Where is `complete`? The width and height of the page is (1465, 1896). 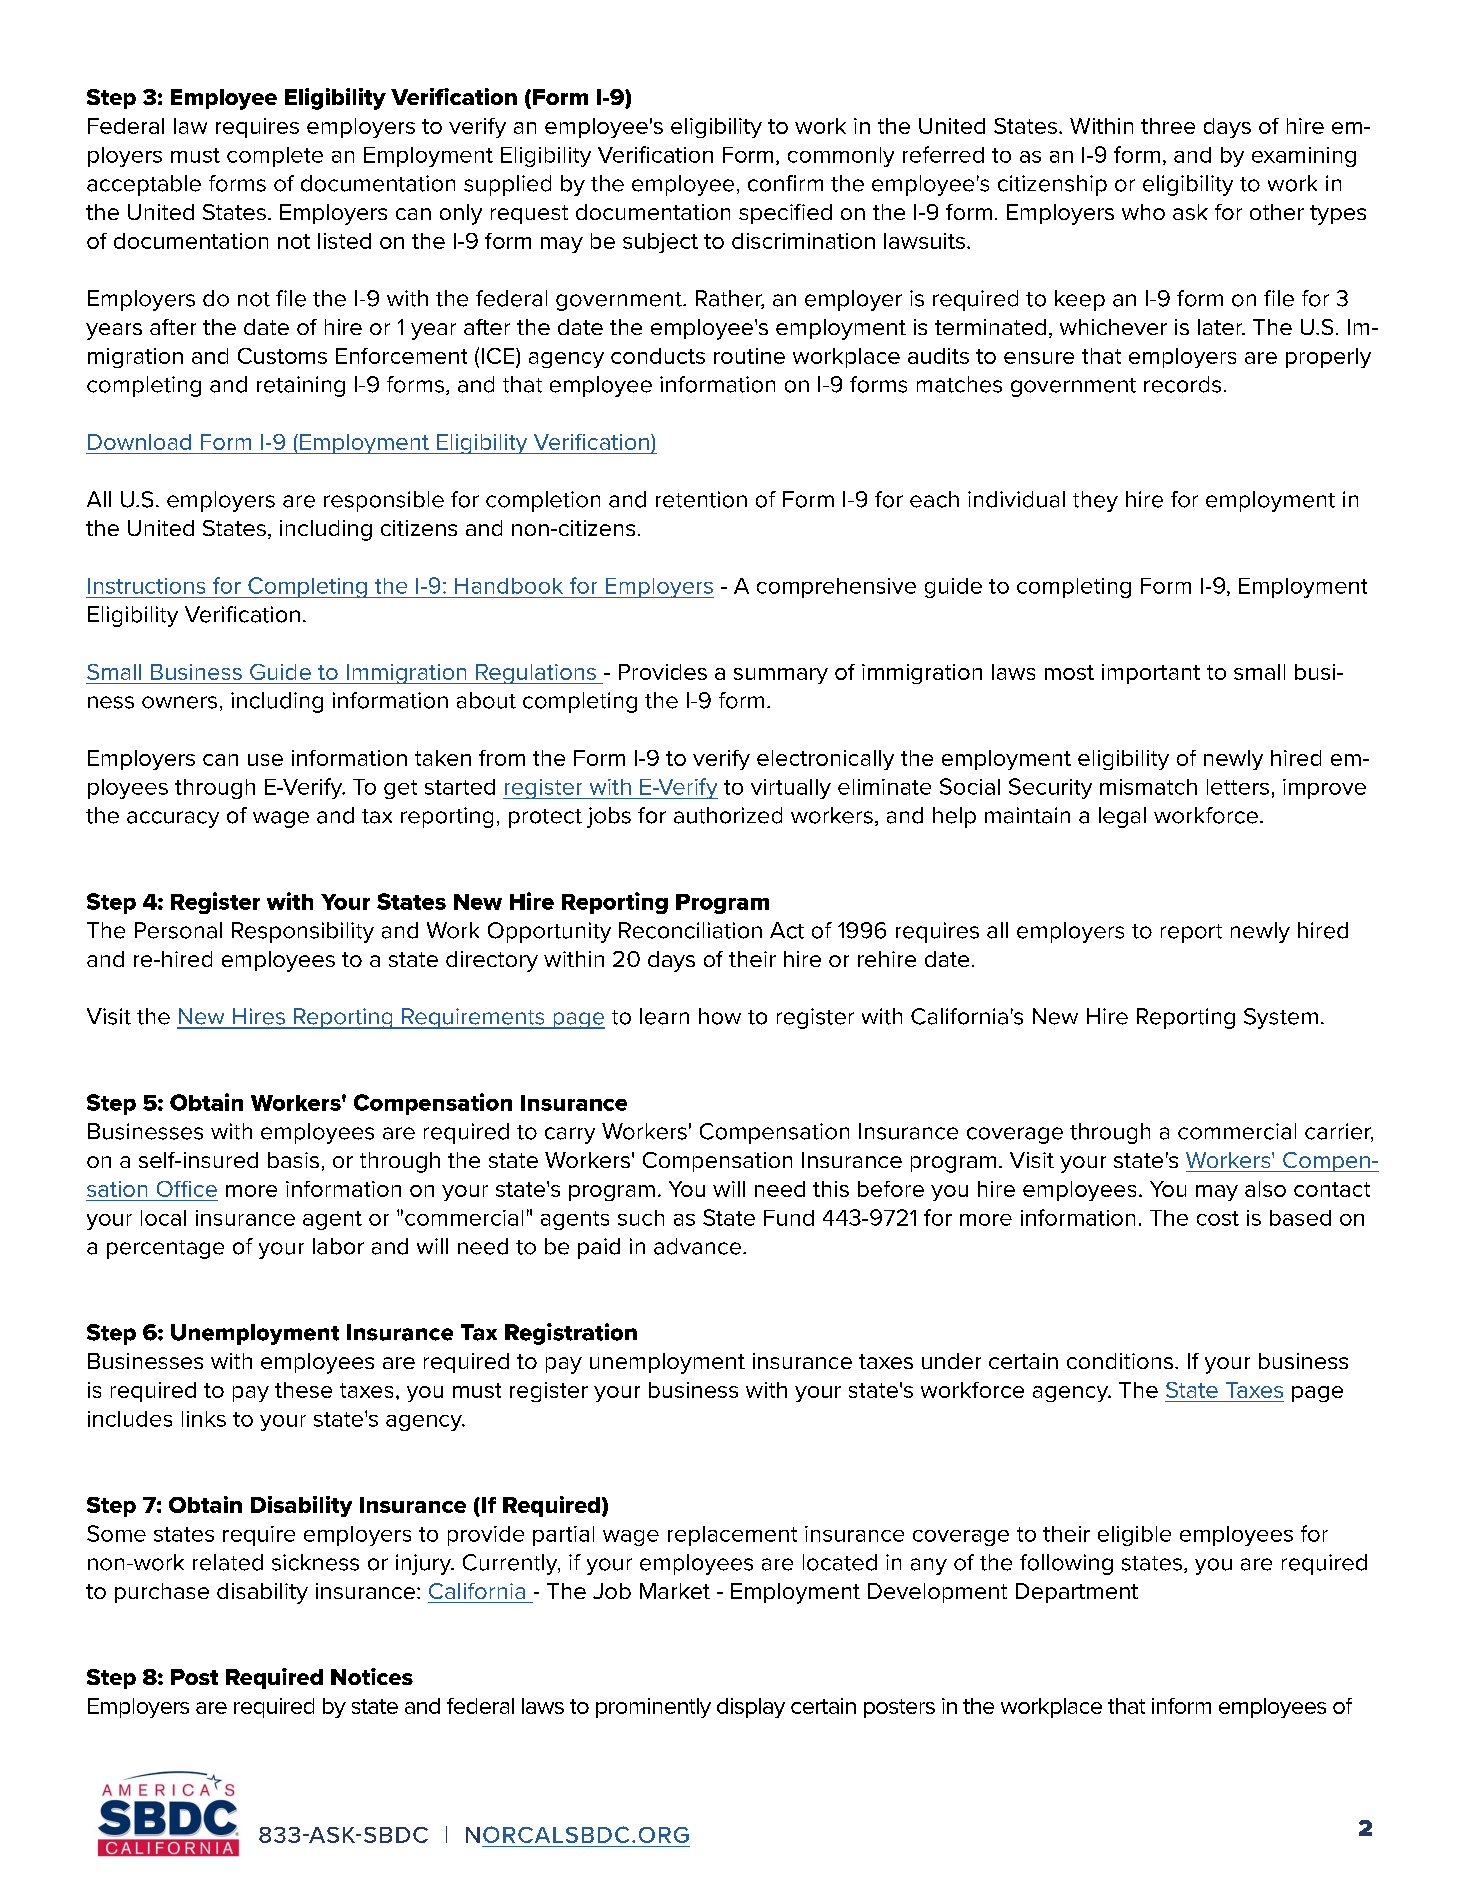
complete is located at coordinates (275, 157).
